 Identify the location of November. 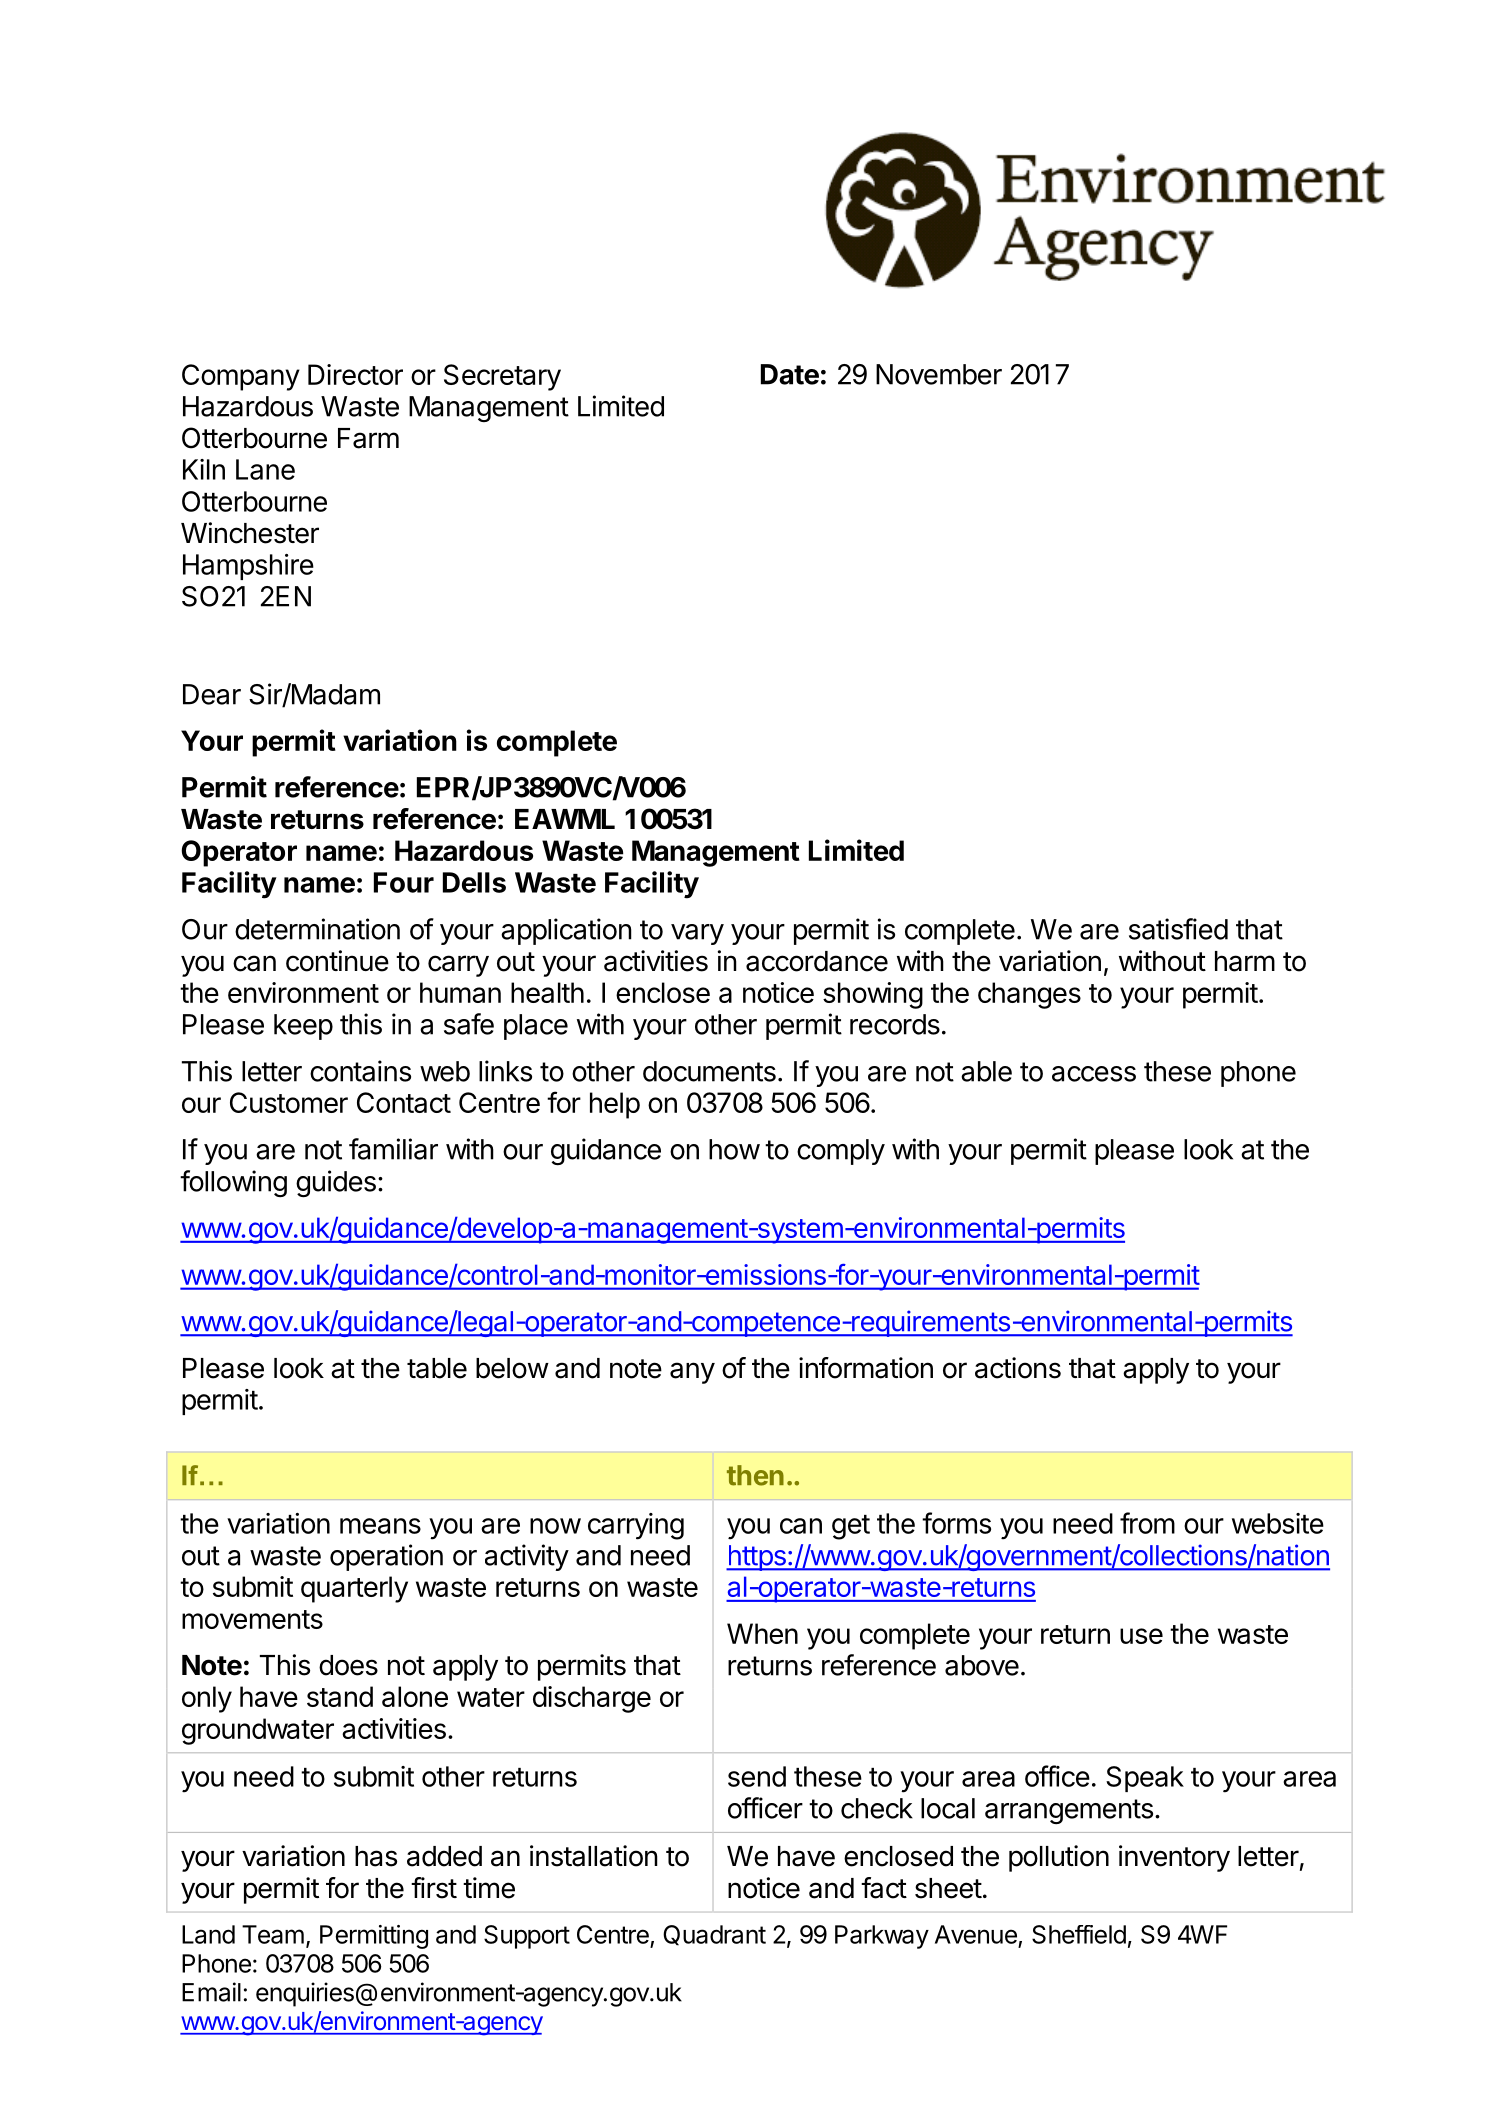
(939, 374).
